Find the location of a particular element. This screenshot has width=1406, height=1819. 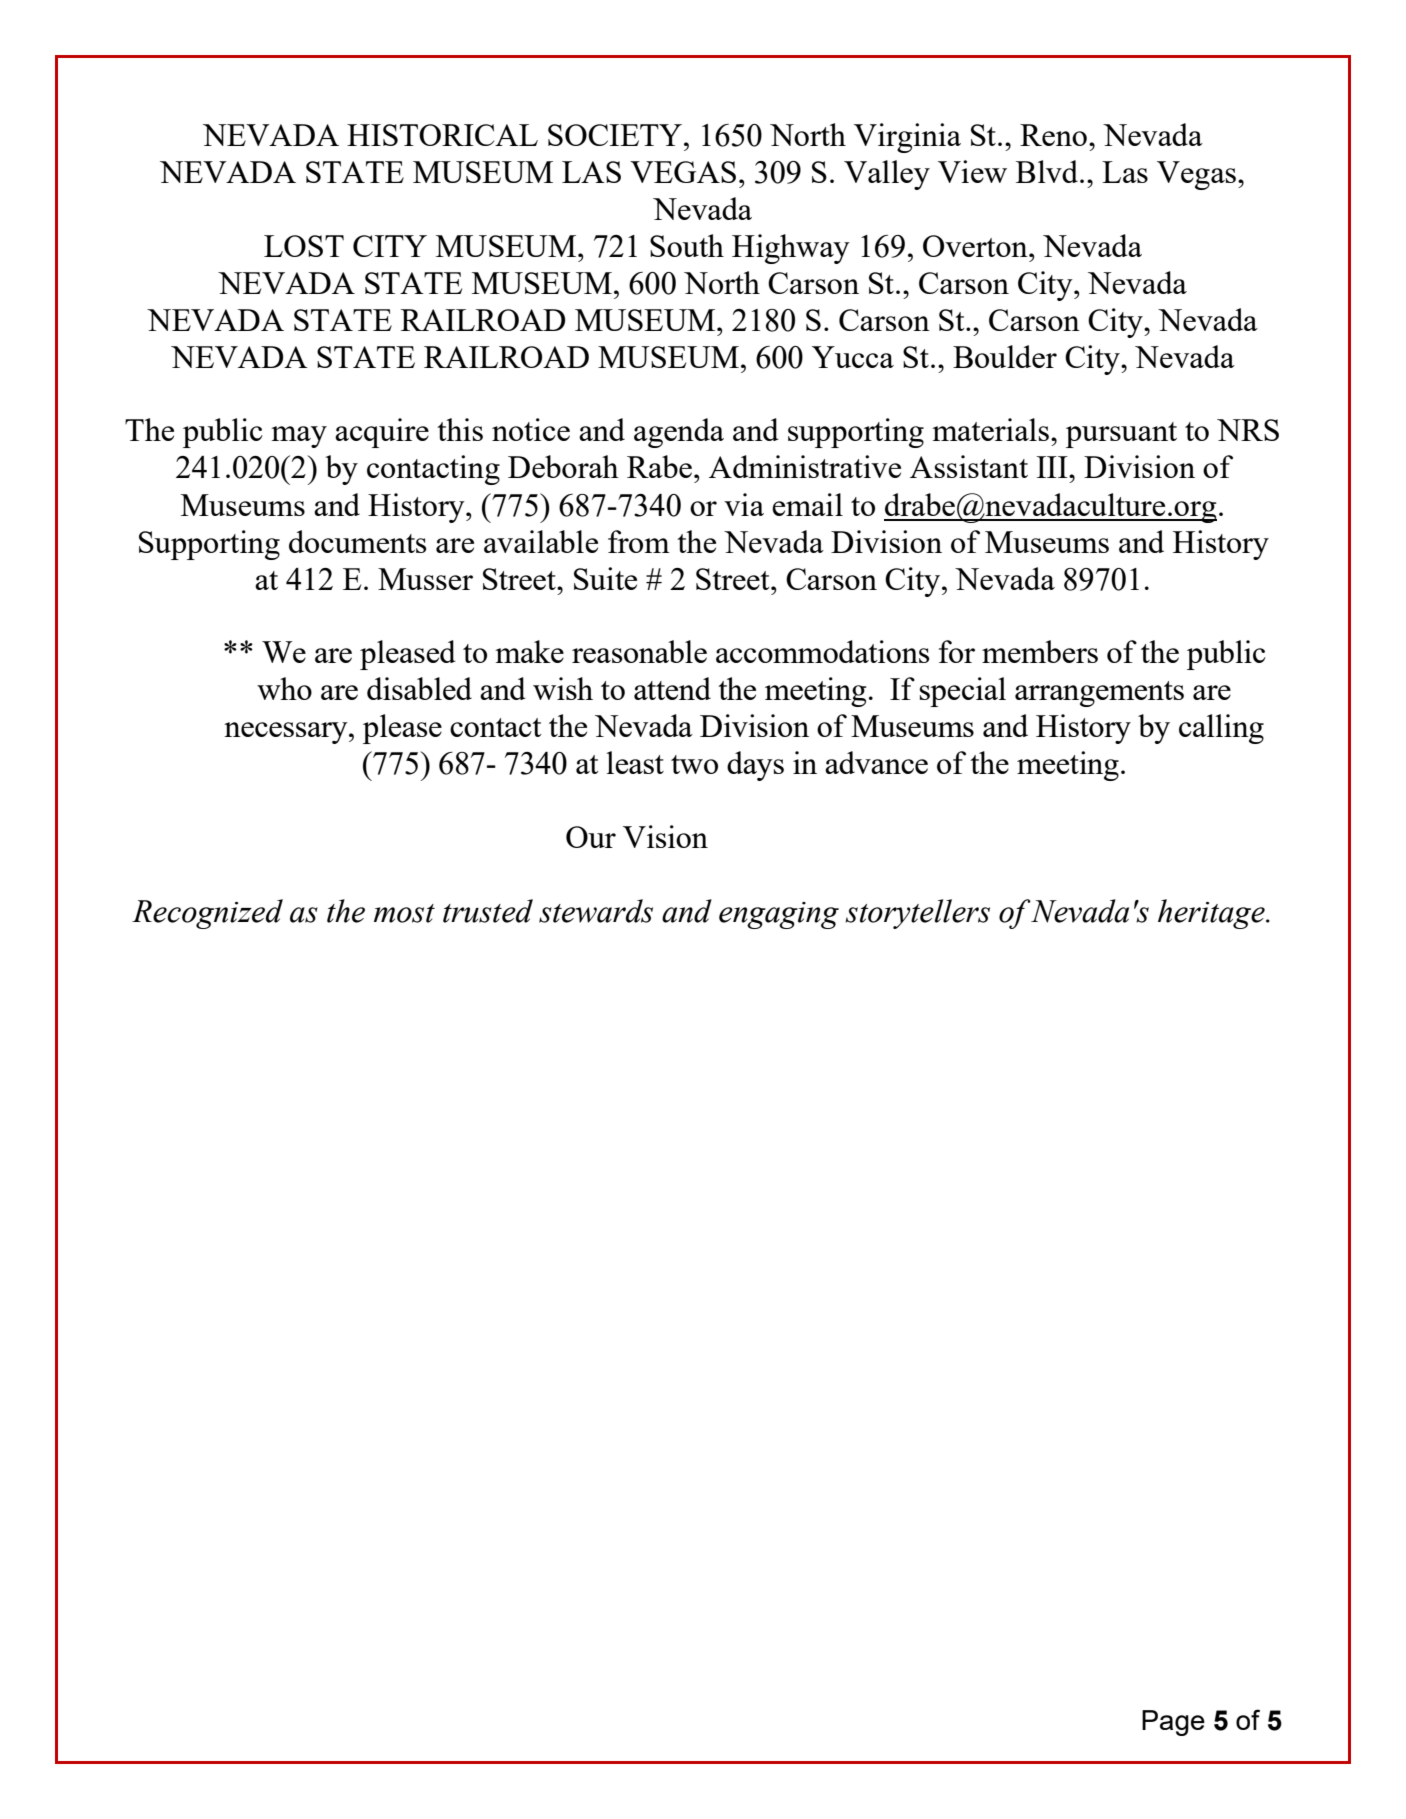

engaging is located at coordinates (779, 915).
